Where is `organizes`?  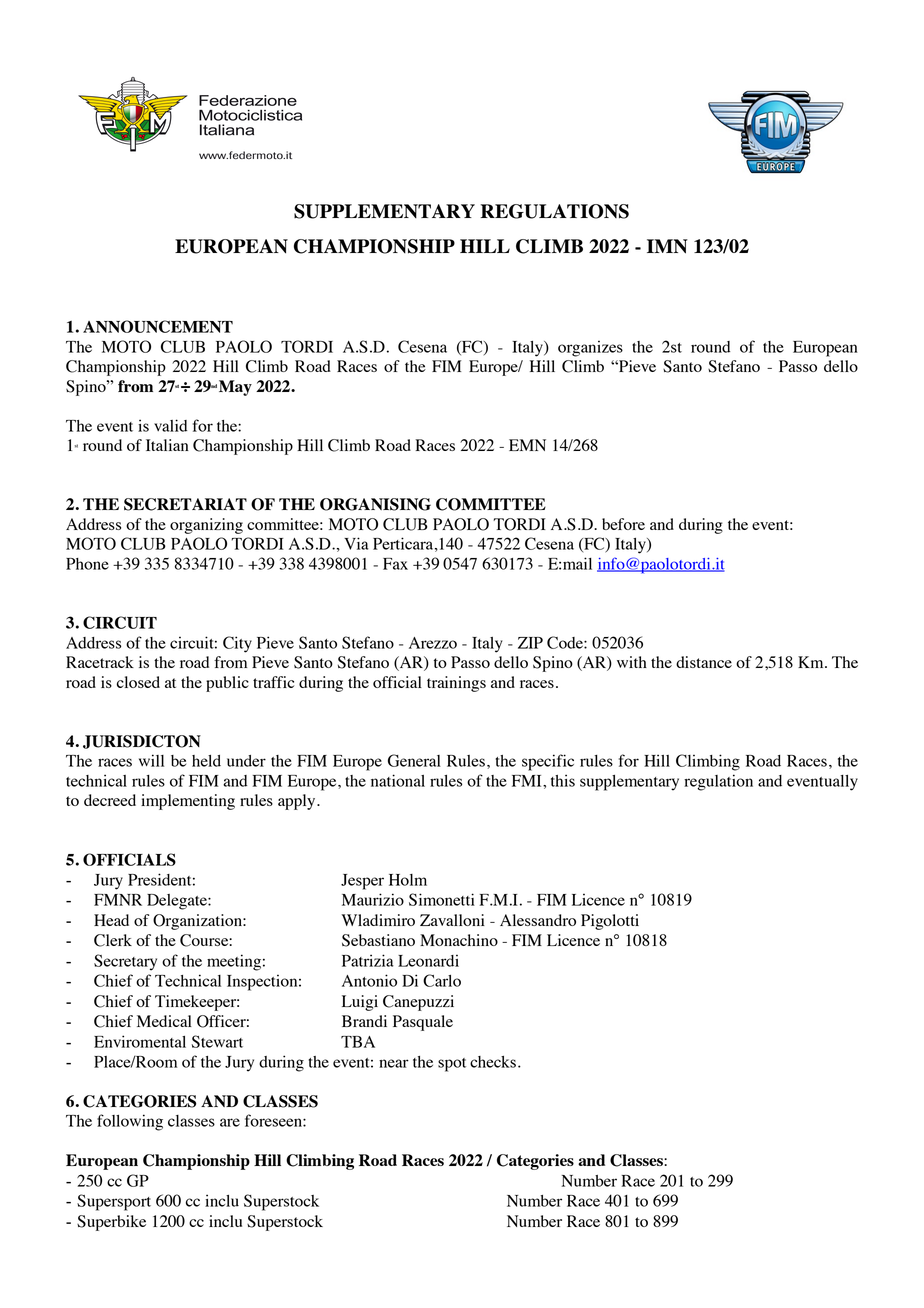
organizes is located at coordinates (590, 348).
